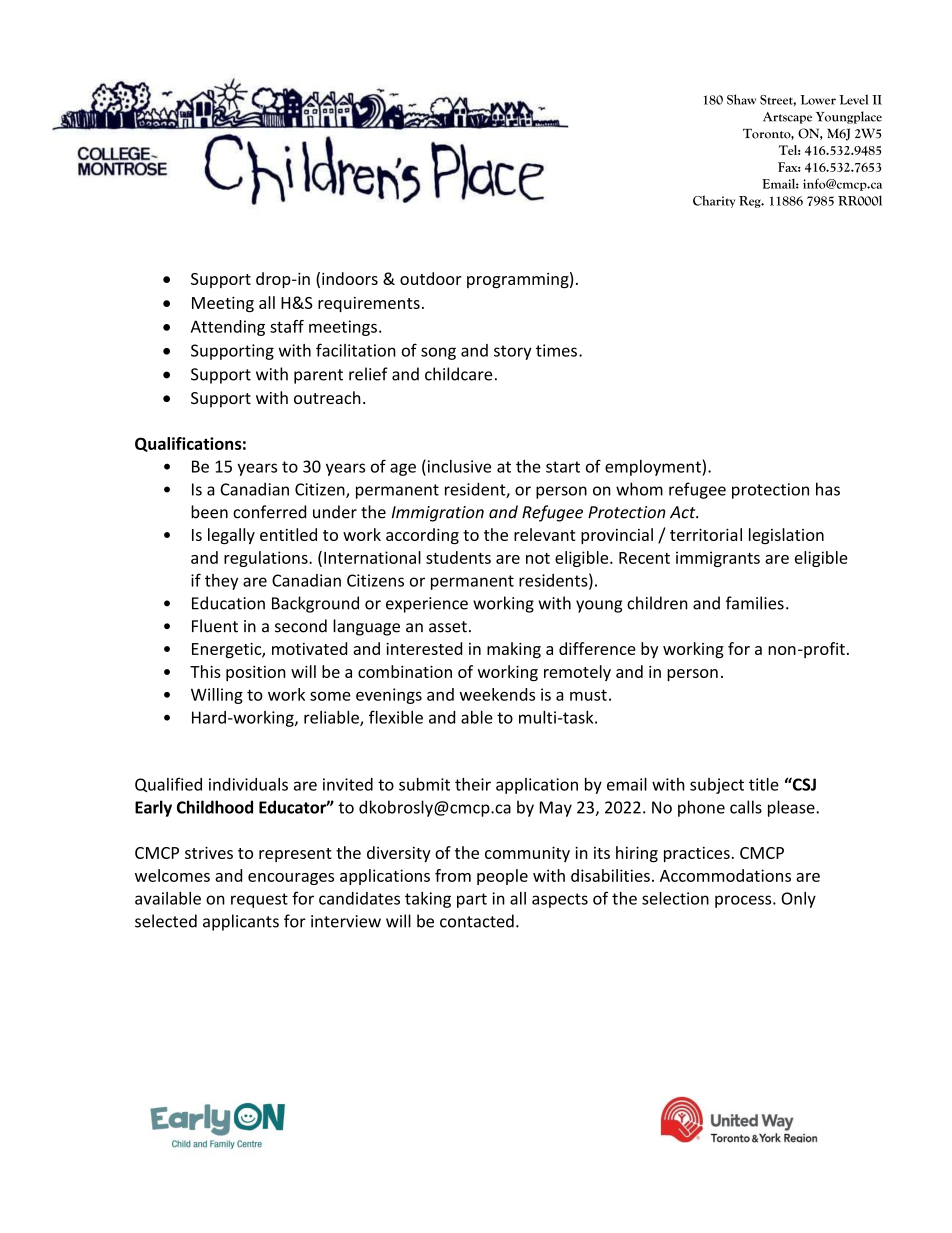  Describe the element at coordinates (318, 376) in the screenshot. I see `parent` at that location.
